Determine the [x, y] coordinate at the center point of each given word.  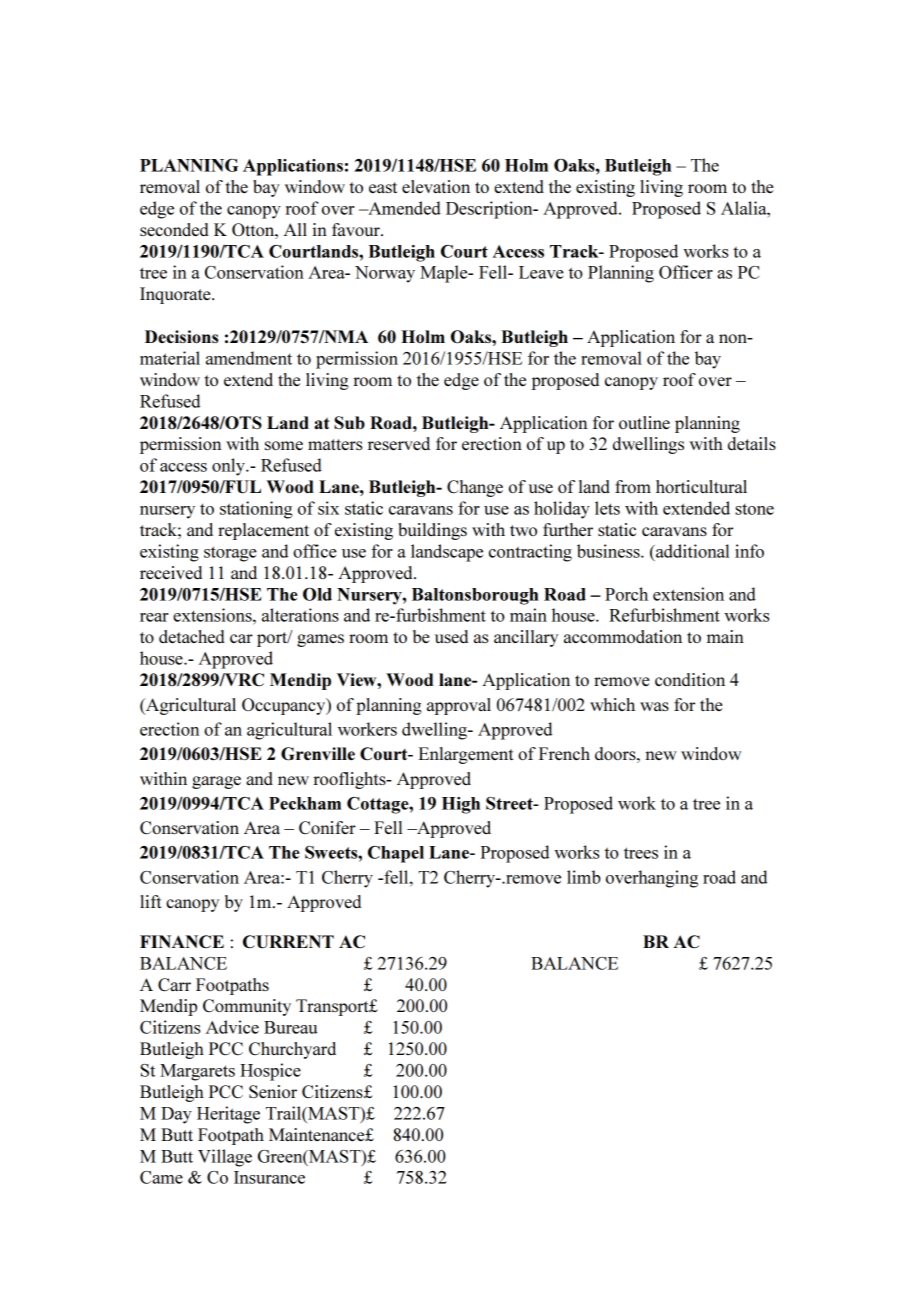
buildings [432, 531]
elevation [436, 186]
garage [216, 782]
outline [644, 422]
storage [230, 554]
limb [584, 877]
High [461, 805]
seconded [174, 229]
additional [691, 551]
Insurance [269, 1177]
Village [225, 1158]
